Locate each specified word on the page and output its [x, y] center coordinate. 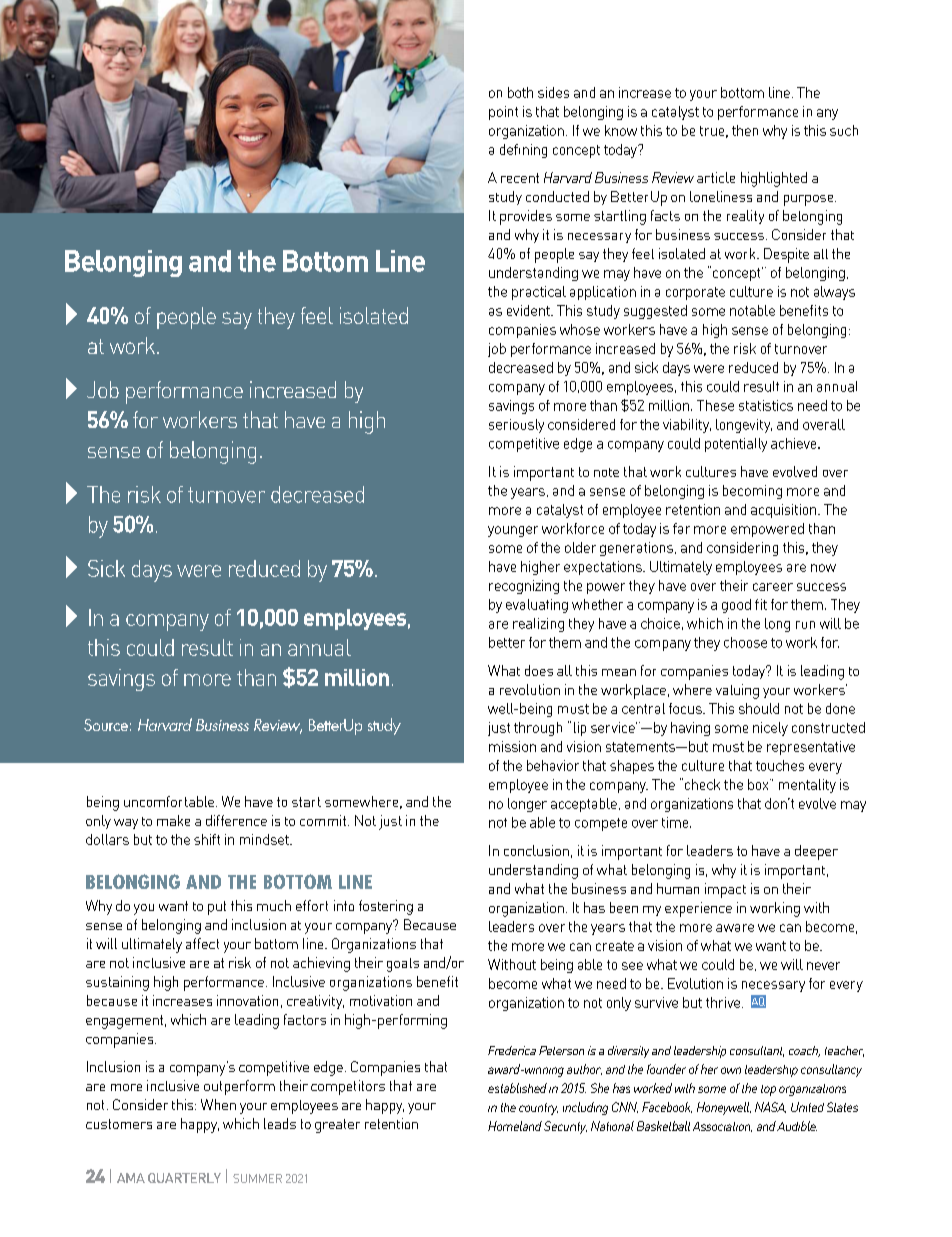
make [173, 820]
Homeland [515, 1126]
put [217, 908]
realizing [538, 625]
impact [725, 890]
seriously [516, 426]
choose [745, 642]
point [503, 113]
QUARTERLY [184, 1178]
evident [529, 310]
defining [523, 151]
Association [722, 1127]
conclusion [536, 850]
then [745, 130]
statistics [766, 405]
